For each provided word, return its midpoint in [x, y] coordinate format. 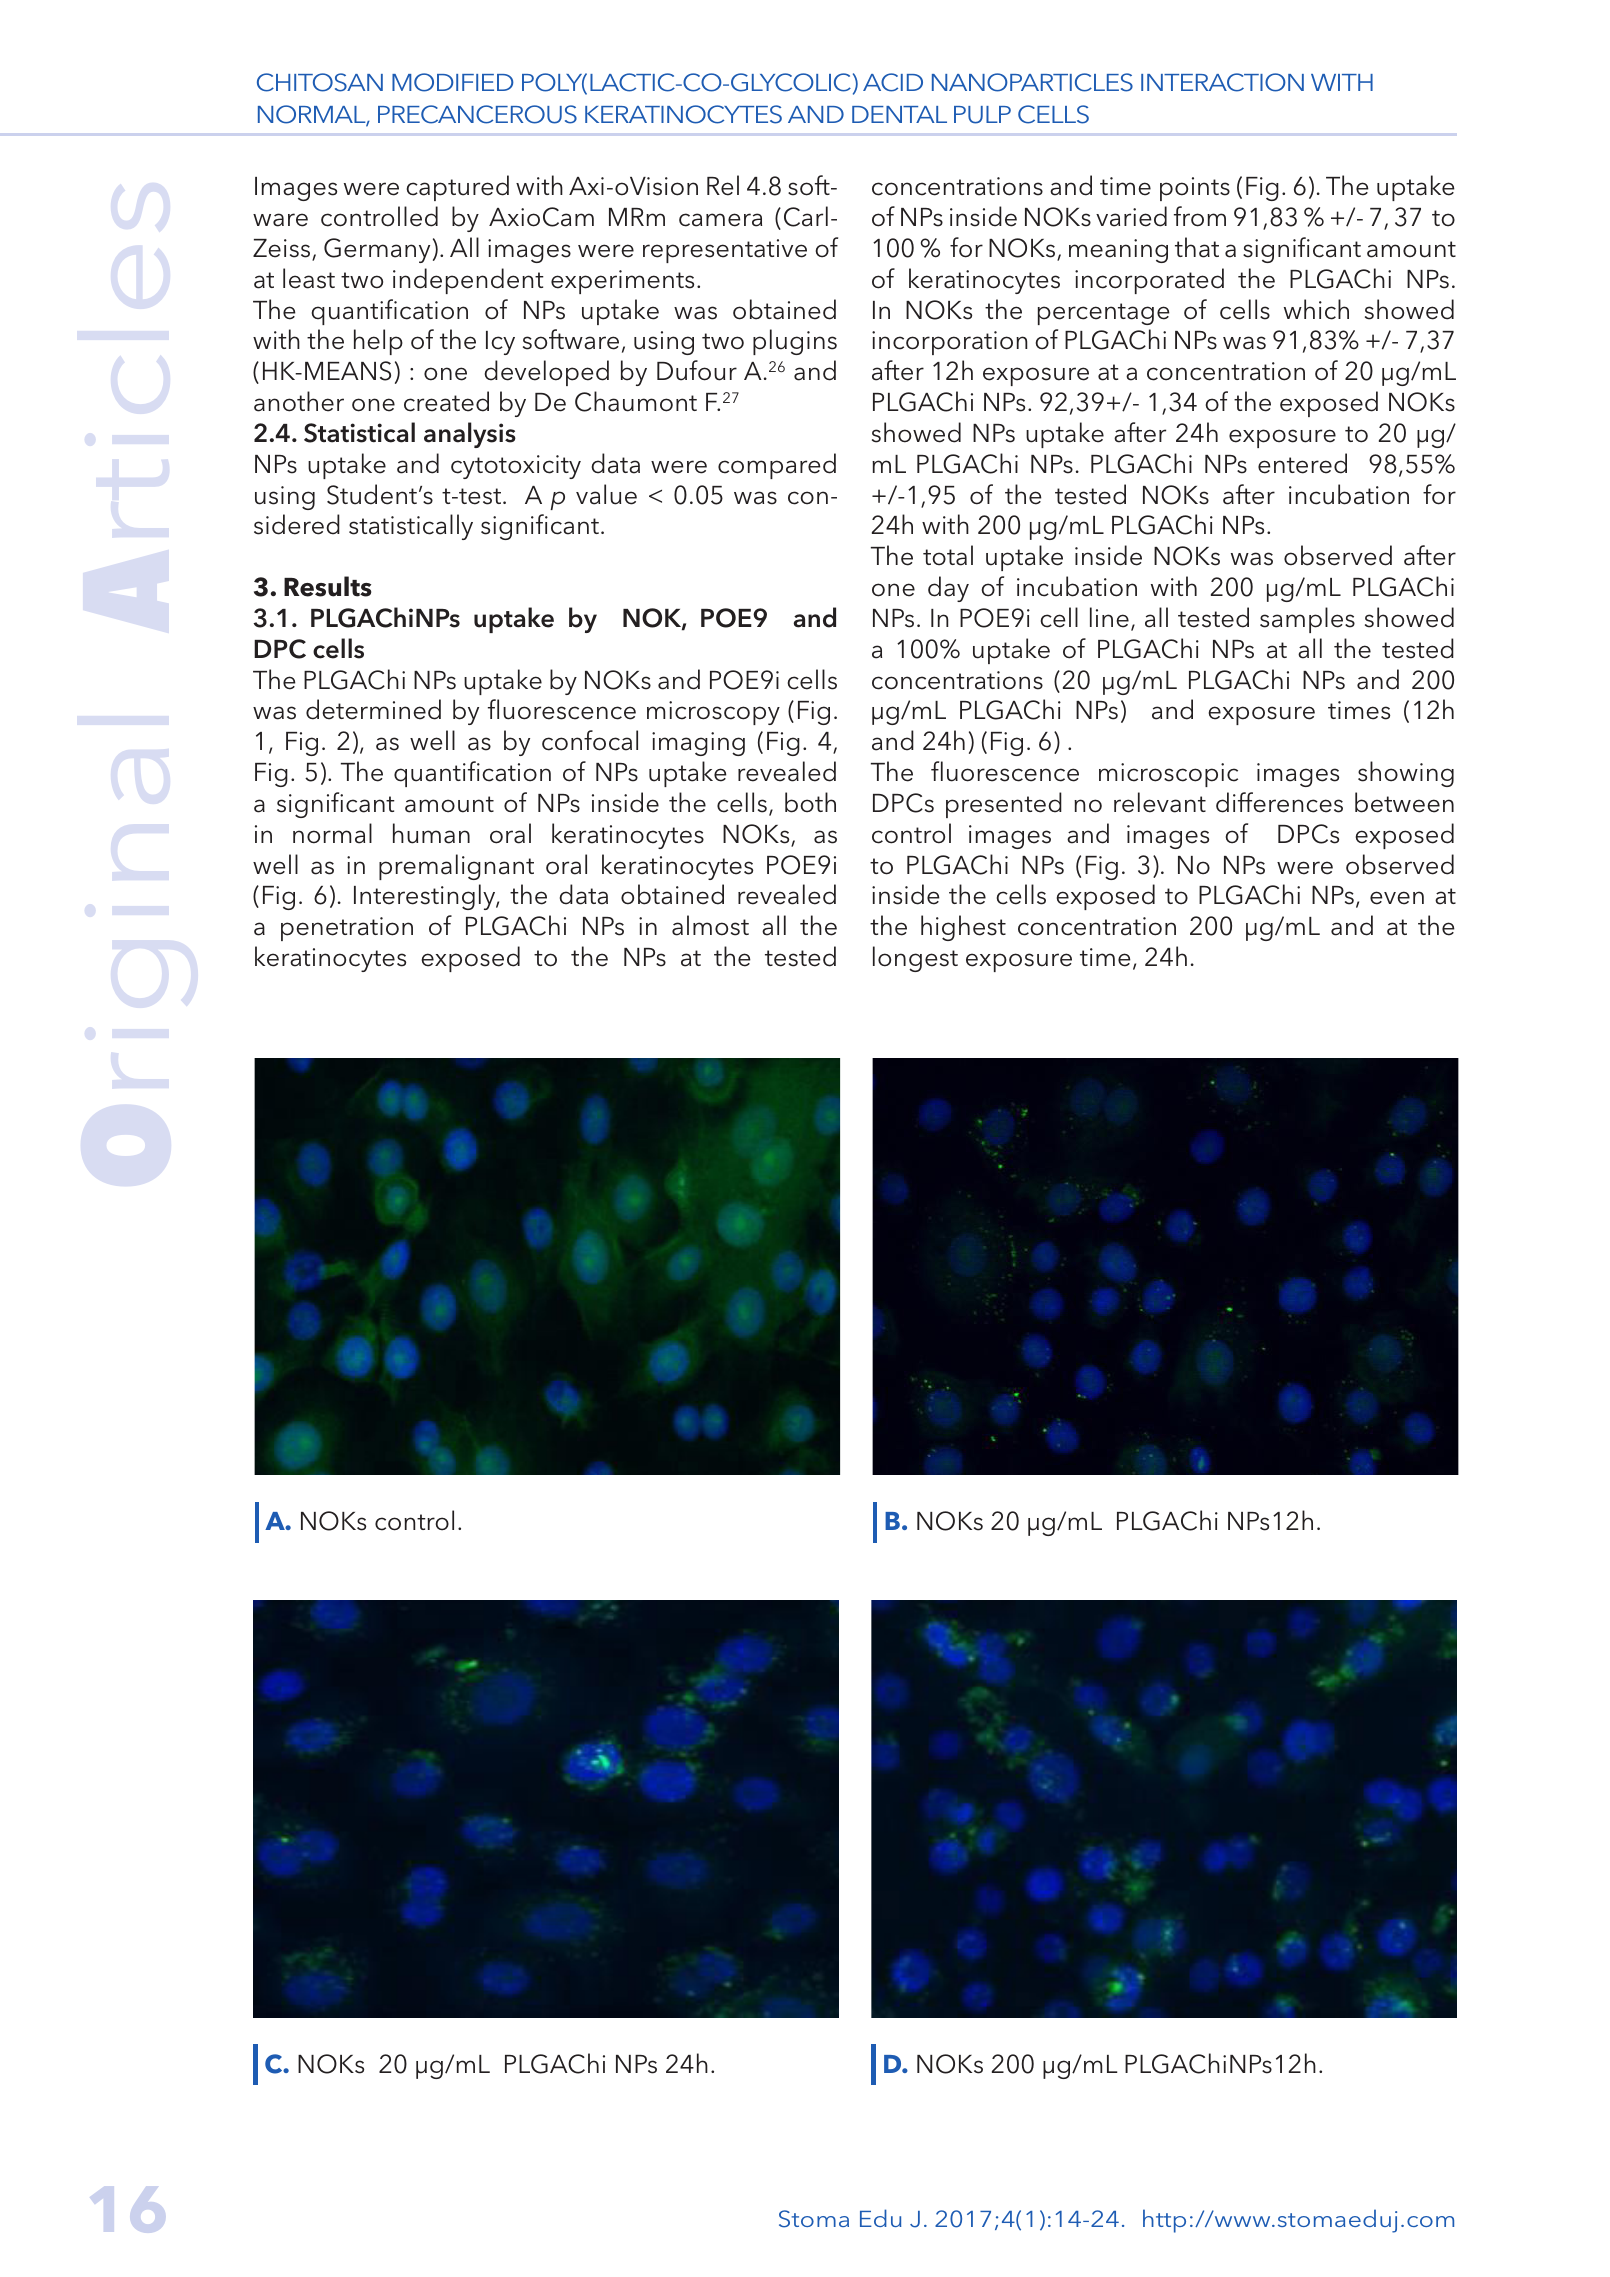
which [1316, 309]
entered [1302, 463]
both [810, 802]
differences [1279, 802]
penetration [347, 929]
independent [468, 281]
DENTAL [899, 114]
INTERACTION [1222, 82]
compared [777, 466]
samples [1307, 620]
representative [725, 251]
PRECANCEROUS [477, 114]
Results [327, 586]
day [948, 589]
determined [373, 709]
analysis [470, 435]
